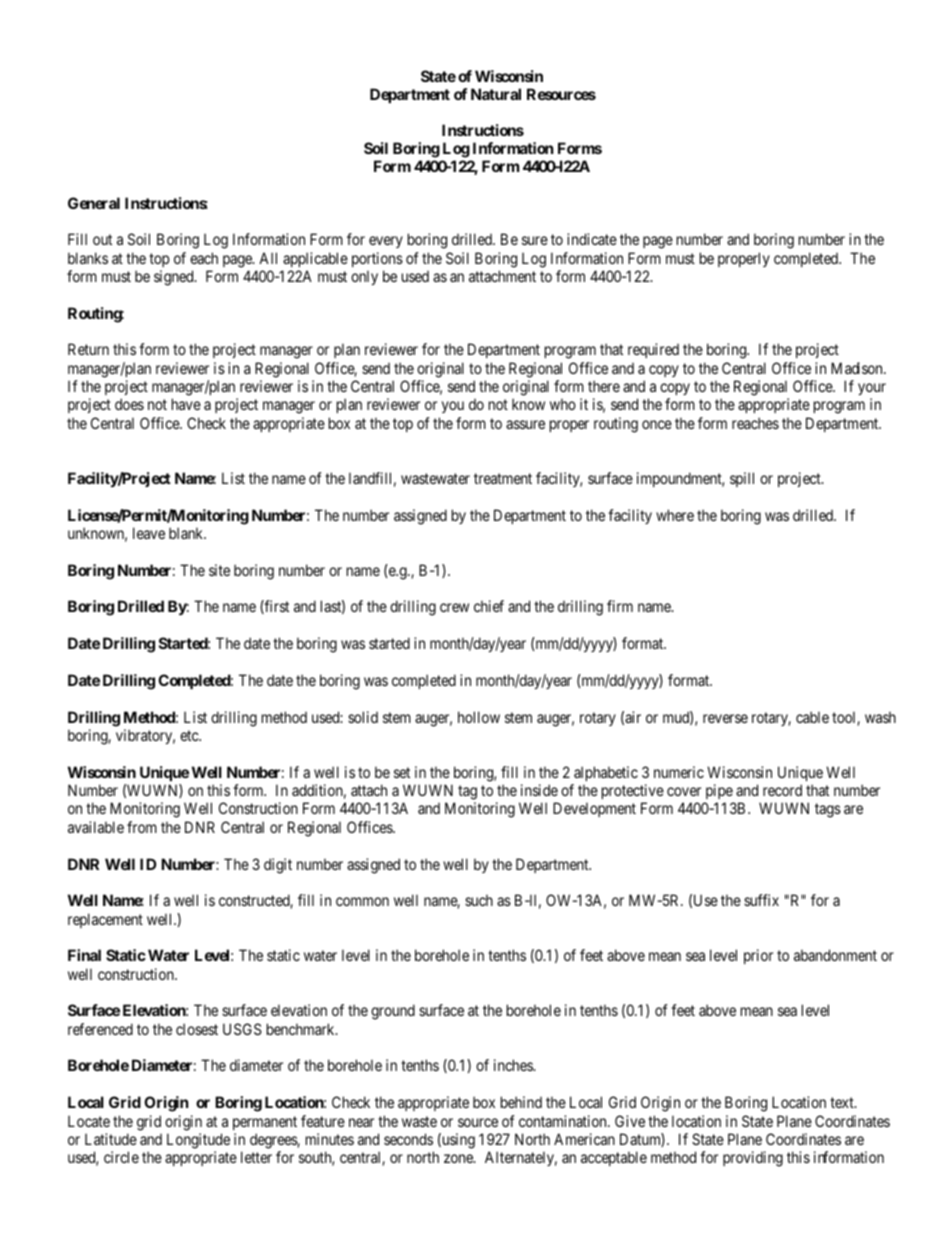 Image resolution: width=952 pixels, height=1233 pixels. Describe the element at coordinates (858, 368) in the screenshot. I see `Madison` at that location.
